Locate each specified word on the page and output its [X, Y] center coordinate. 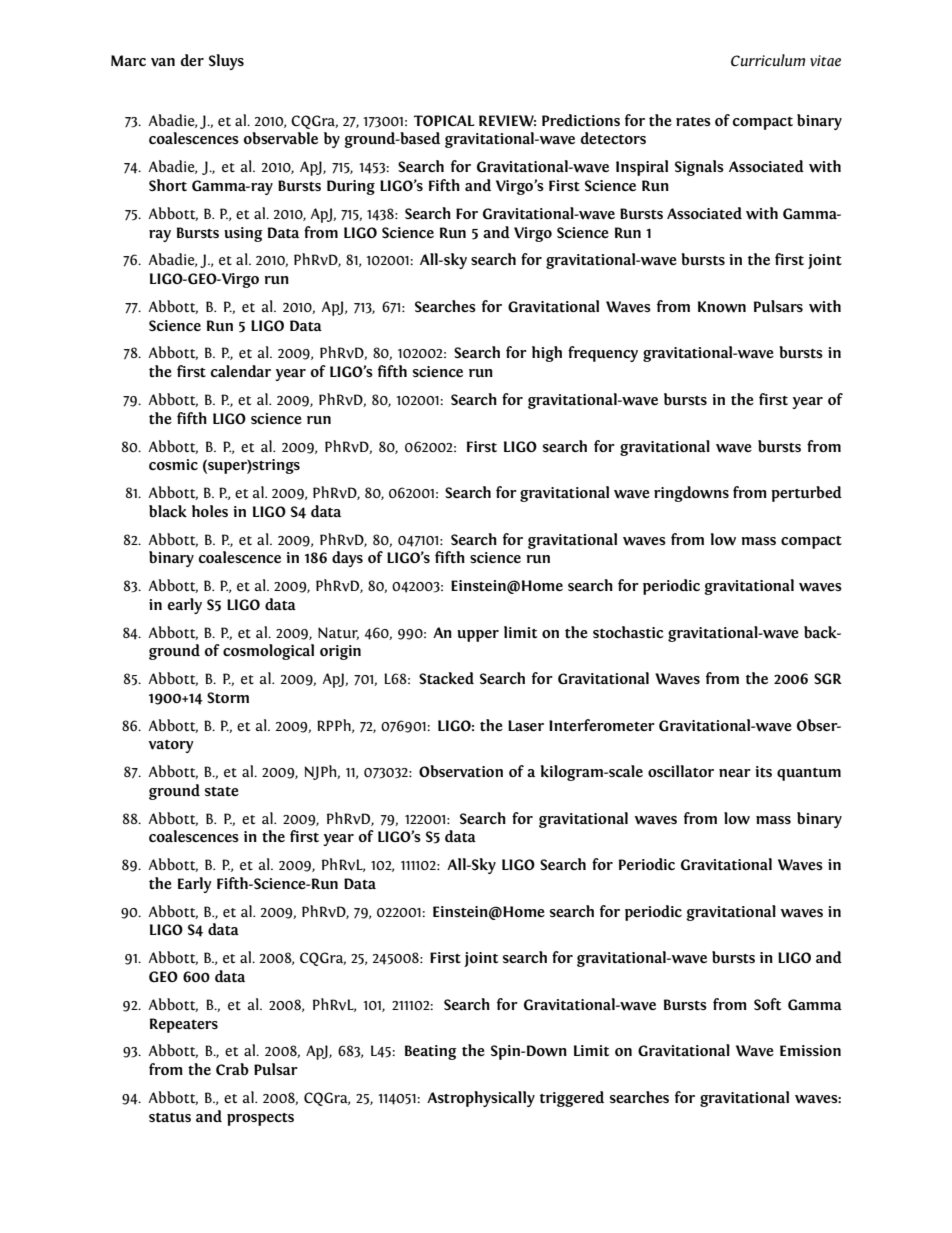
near [735, 773]
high [547, 354]
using [243, 234]
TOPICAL [444, 120]
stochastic [628, 632]
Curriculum [768, 60]
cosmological [268, 652]
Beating [431, 1052]
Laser [526, 725]
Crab [232, 1069]
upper [478, 636]
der [192, 60]
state [222, 791]
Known [722, 307]
